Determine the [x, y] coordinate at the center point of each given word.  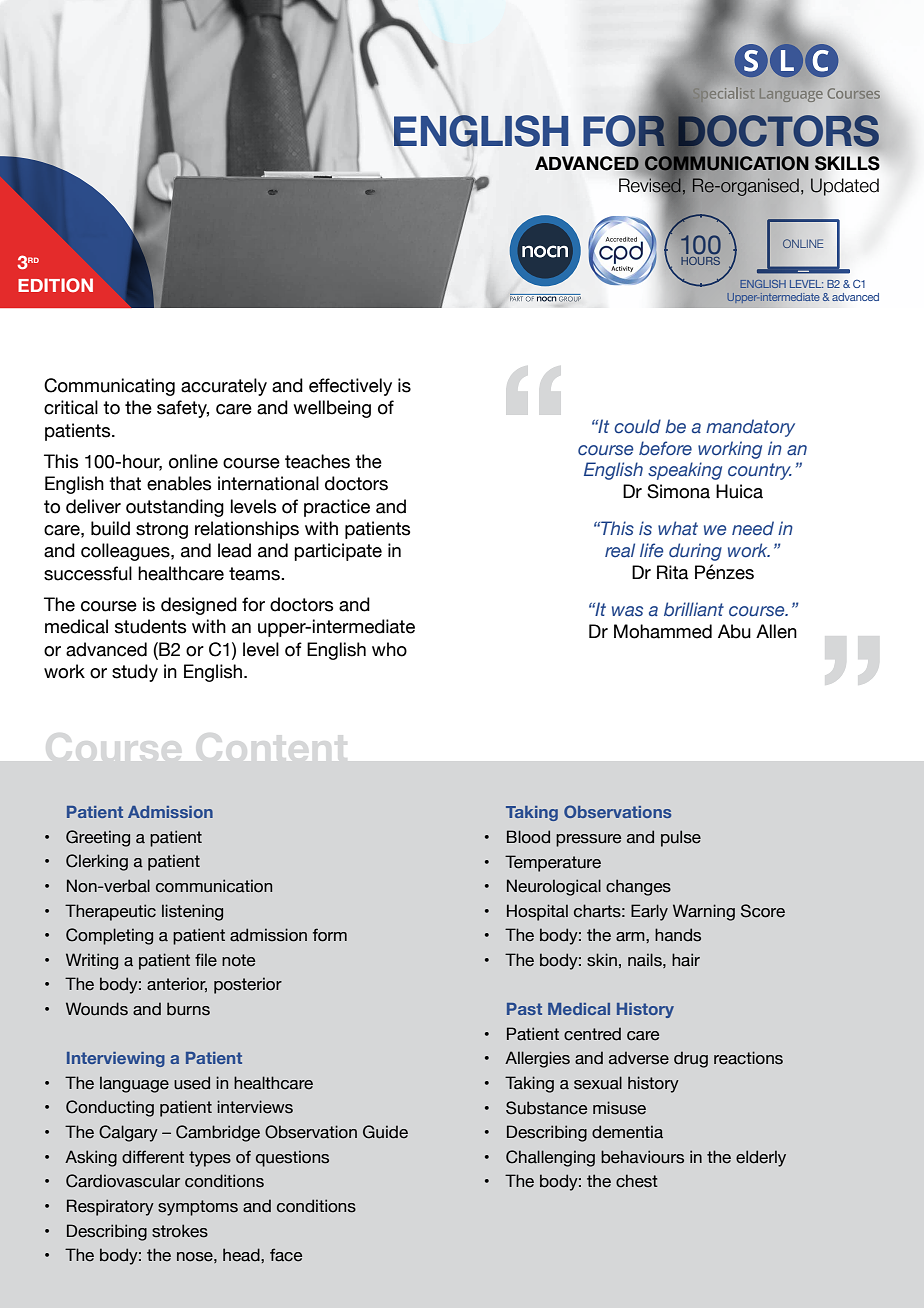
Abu [734, 631]
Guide [385, 1132]
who [389, 649]
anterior [177, 984]
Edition [55, 285]
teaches [317, 461]
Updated [844, 187]
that [125, 483]
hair [686, 960]
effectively [350, 387]
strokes [180, 1231]
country [760, 471]
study [135, 673]
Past [524, 1009]
